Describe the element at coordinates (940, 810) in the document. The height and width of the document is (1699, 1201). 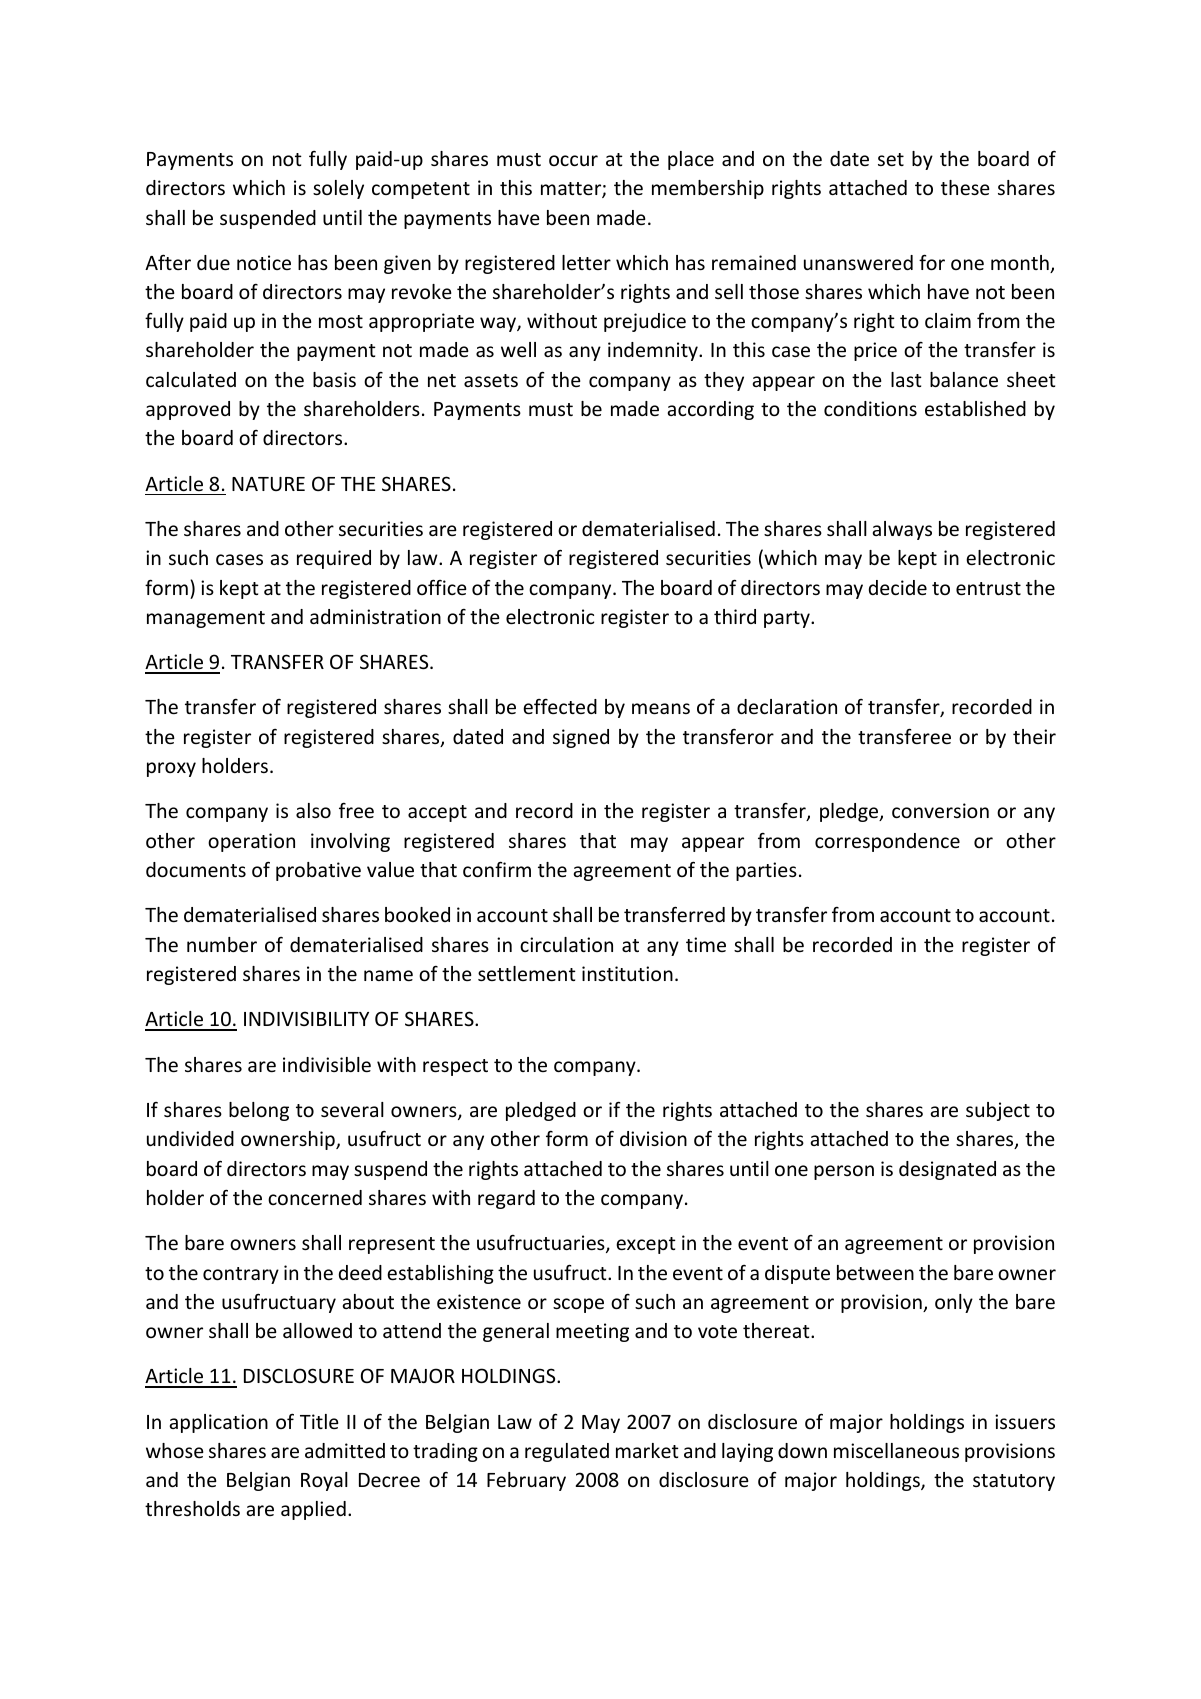
I see `conversion` at that location.
